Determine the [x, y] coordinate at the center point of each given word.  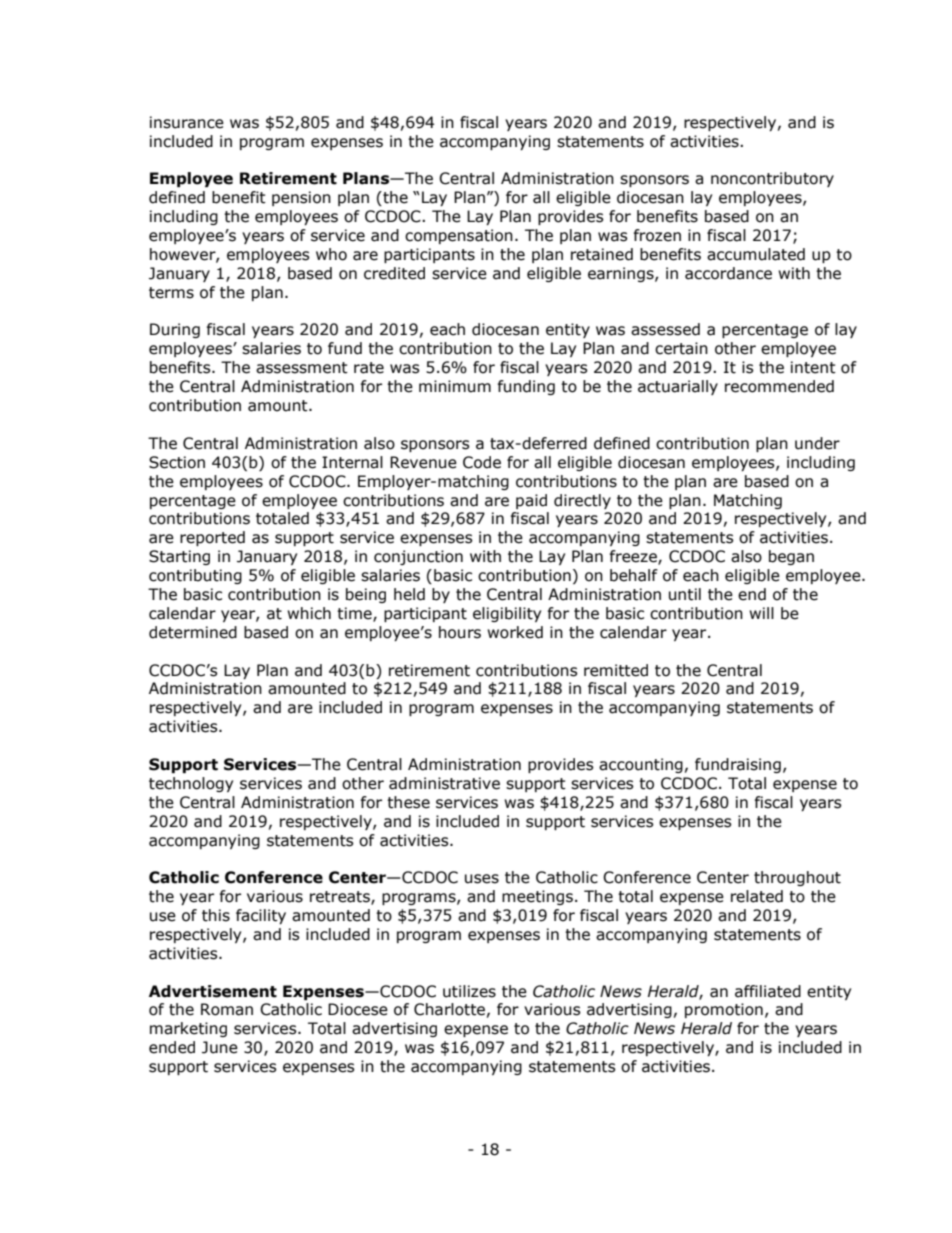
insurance [187, 122]
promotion [724, 1010]
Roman [227, 1009]
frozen [657, 235]
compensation [459, 236]
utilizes [469, 991]
